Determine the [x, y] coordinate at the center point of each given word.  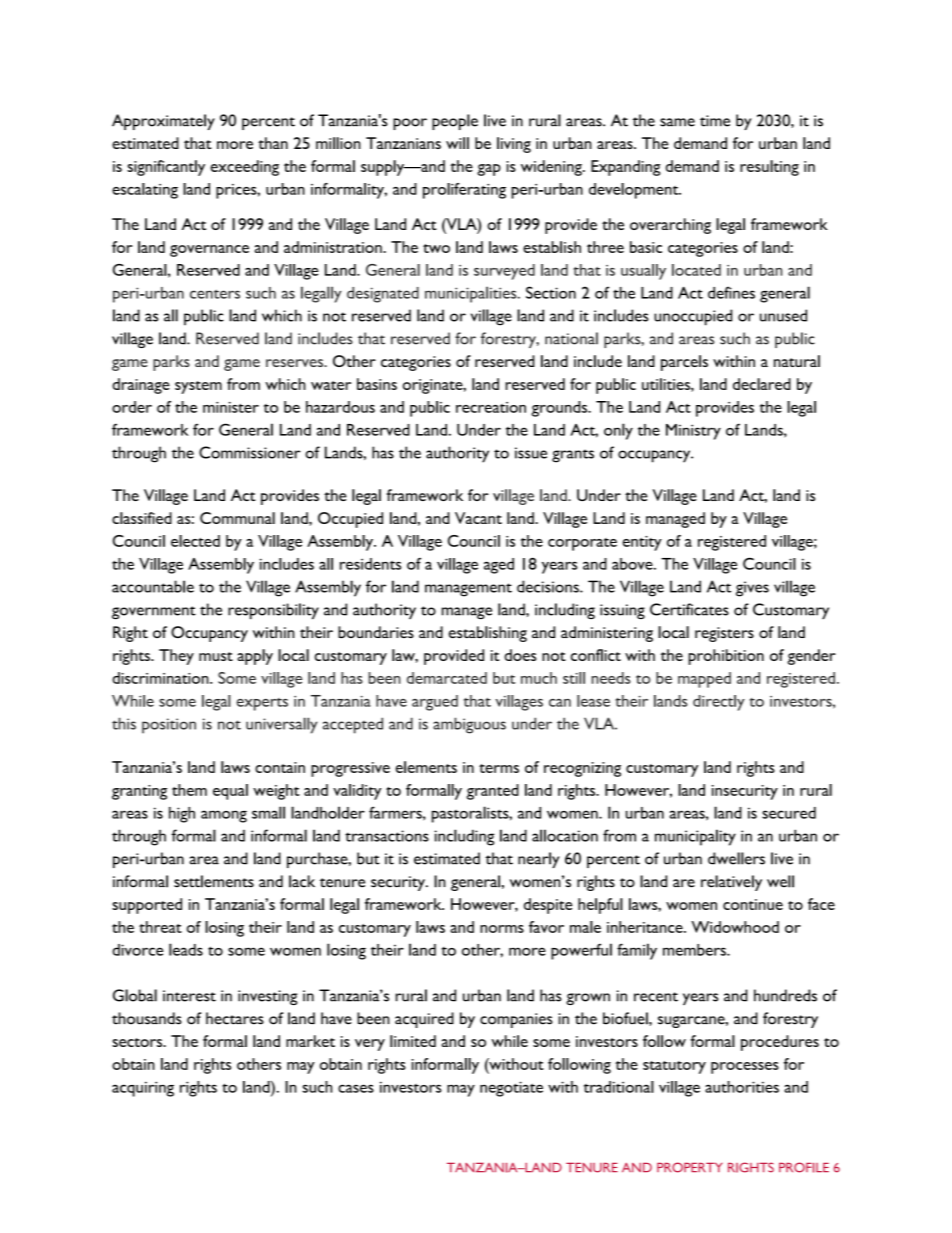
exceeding [245, 168]
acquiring [143, 1089]
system [198, 387]
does [520, 655]
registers [724, 634]
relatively [731, 883]
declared [762, 384]
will [457, 143]
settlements [214, 881]
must [216, 656]
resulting [769, 168]
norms [502, 929]
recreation [491, 407]
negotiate [511, 1089]
